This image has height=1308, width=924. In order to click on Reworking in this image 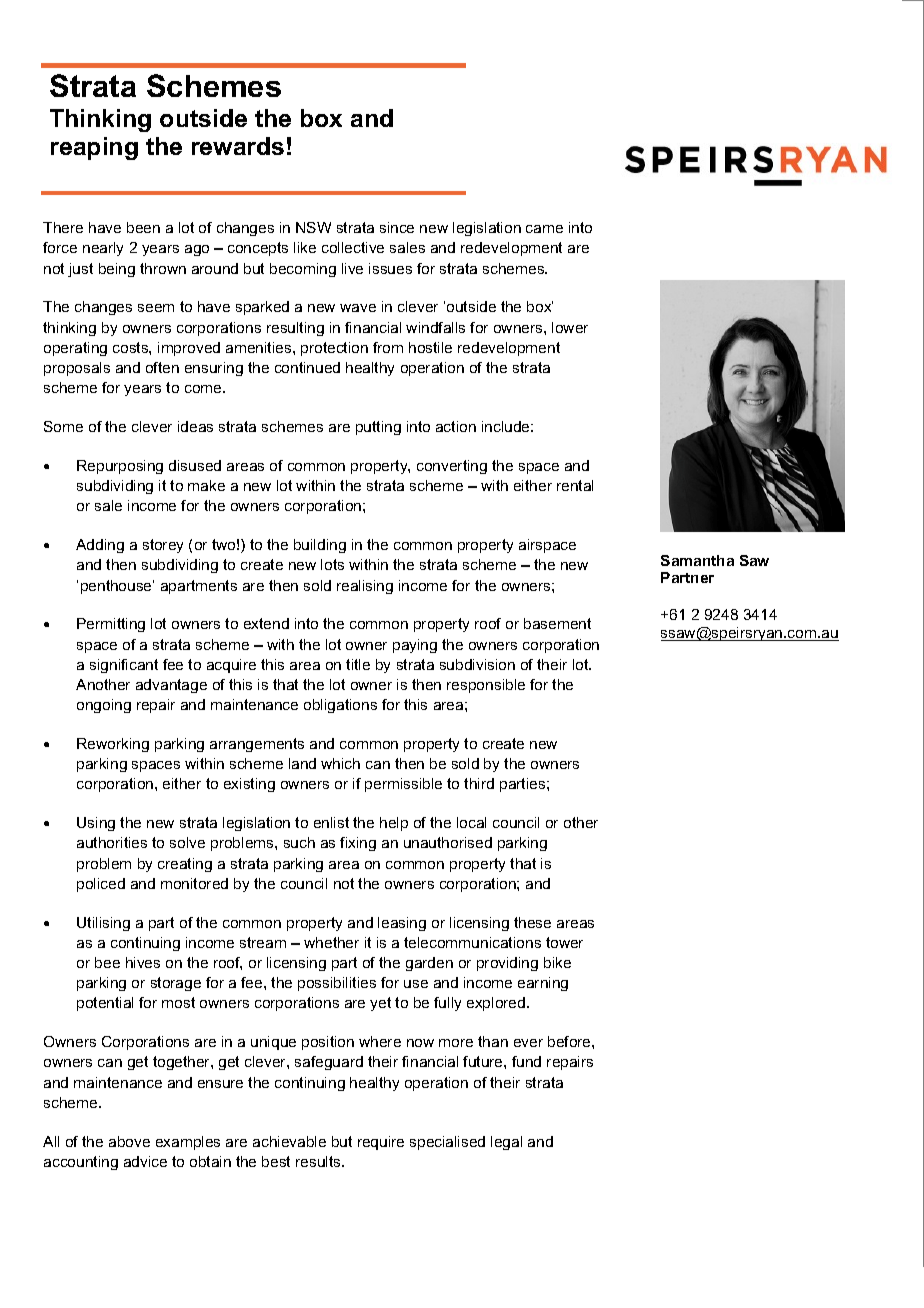, I will do `click(113, 745)`.
